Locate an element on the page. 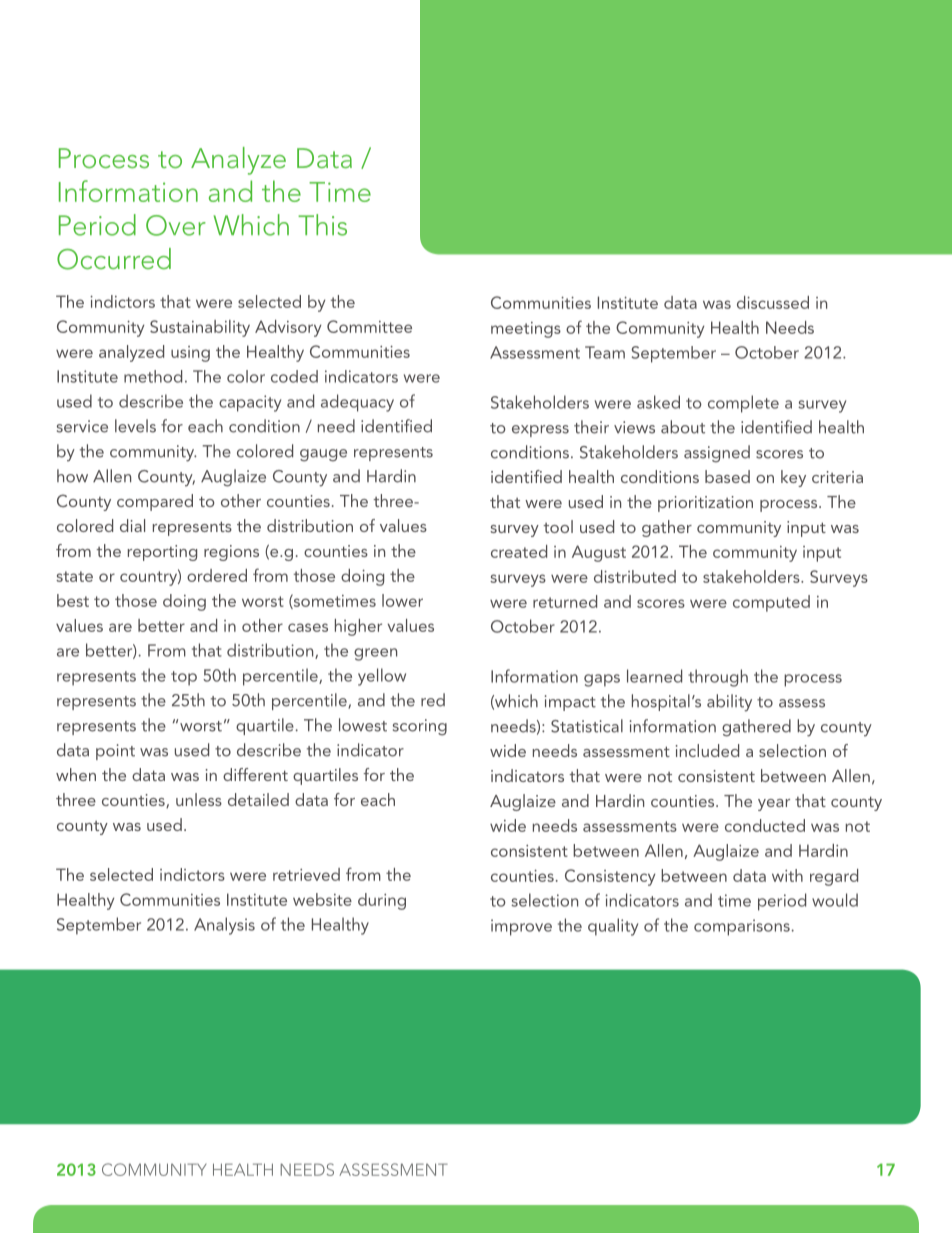 The height and width of the document is (1233, 952). point is located at coordinates (115, 752).
